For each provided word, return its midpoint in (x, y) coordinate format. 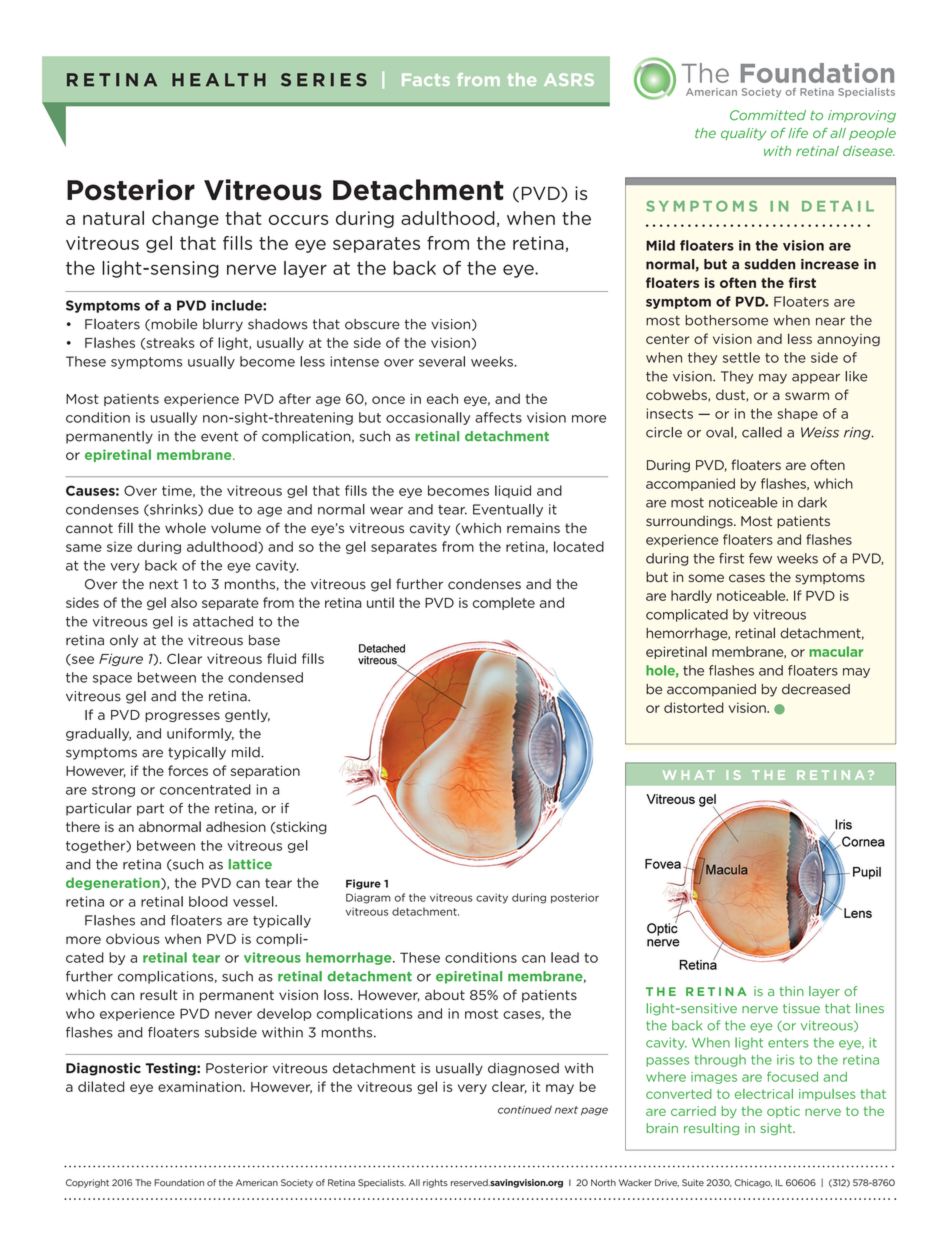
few (760, 558)
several (442, 361)
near (830, 321)
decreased (816, 689)
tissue (801, 1008)
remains (533, 528)
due (221, 509)
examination (201, 1086)
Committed (768, 115)
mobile (173, 325)
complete (504, 603)
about (445, 994)
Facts (426, 79)
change (185, 219)
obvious (133, 938)
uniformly (200, 734)
